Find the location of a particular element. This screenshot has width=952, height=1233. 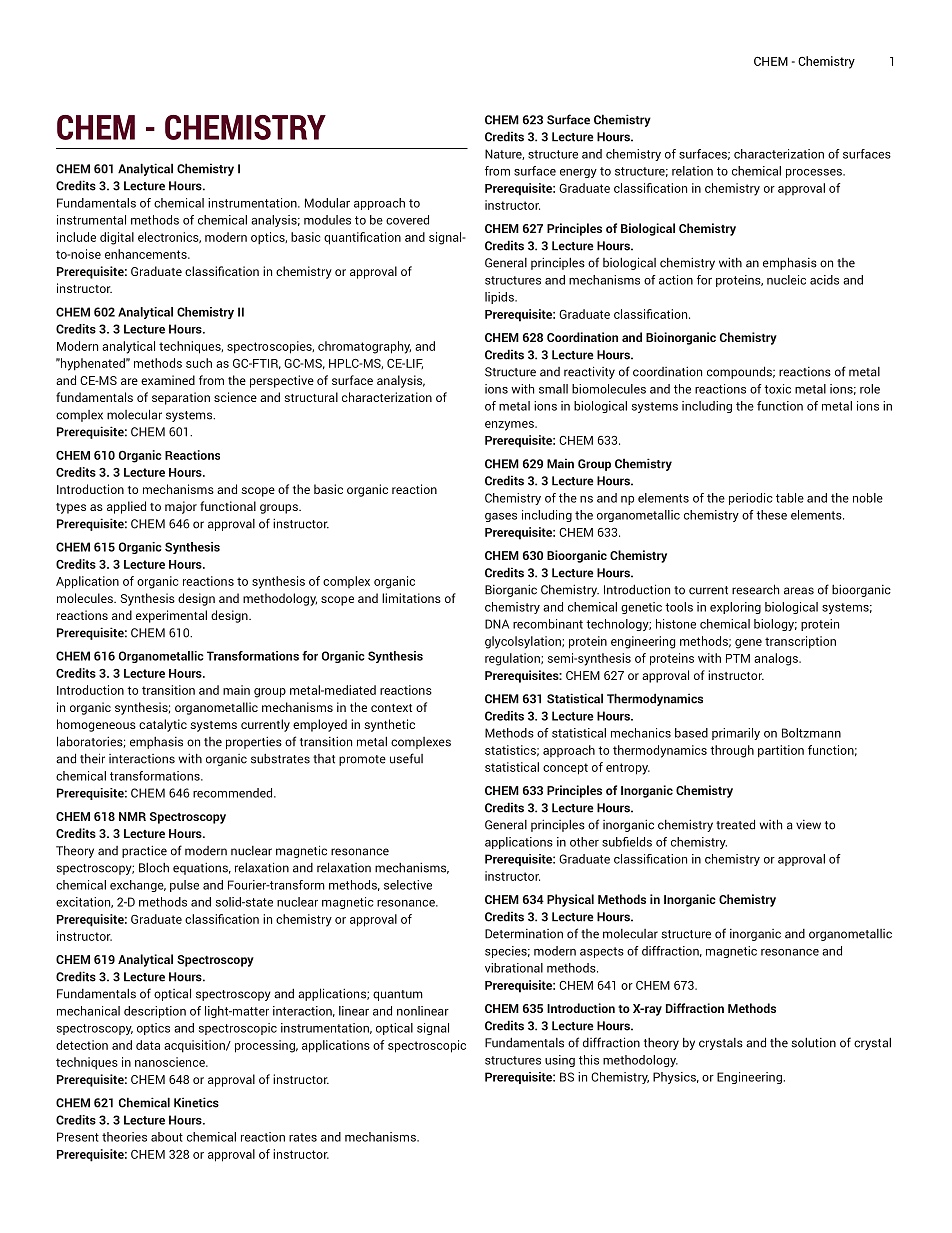

Kinetics is located at coordinates (196, 1102).
